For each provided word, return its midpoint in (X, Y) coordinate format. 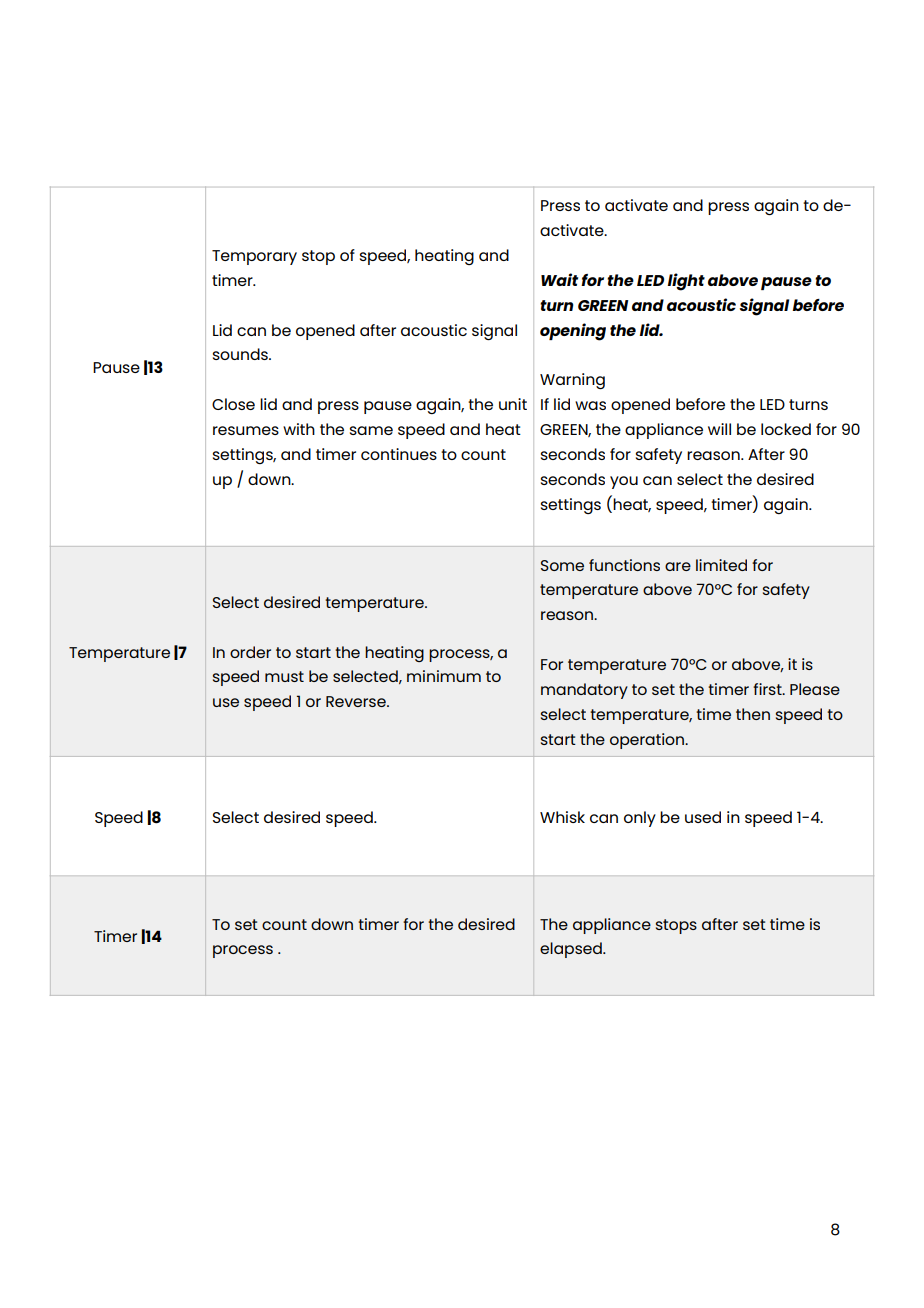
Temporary (254, 257)
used (703, 817)
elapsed (572, 950)
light (686, 282)
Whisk (562, 817)
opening (573, 332)
